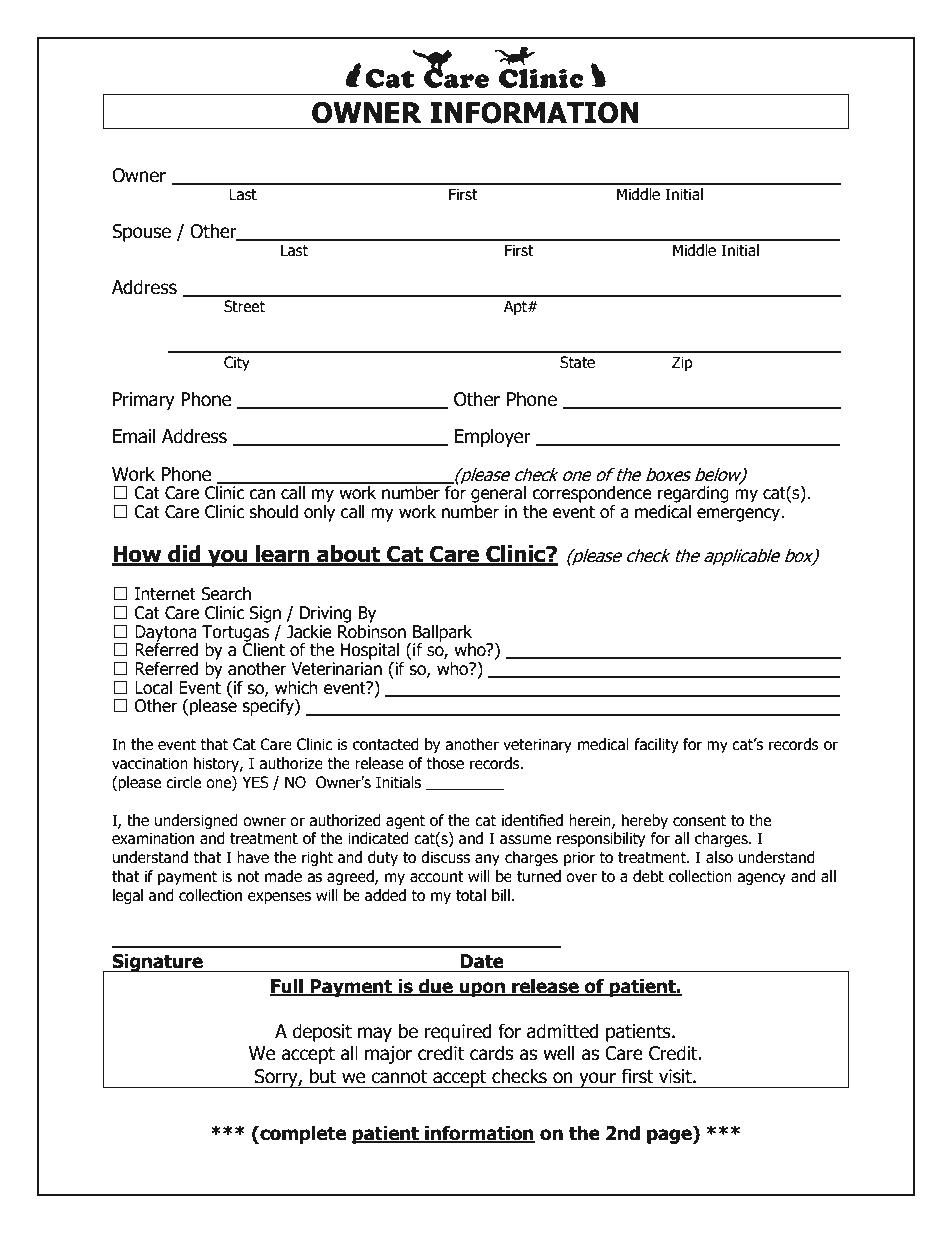  What do you see at coordinates (323, 1076) in the screenshot?
I see `but` at bounding box center [323, 1076].
